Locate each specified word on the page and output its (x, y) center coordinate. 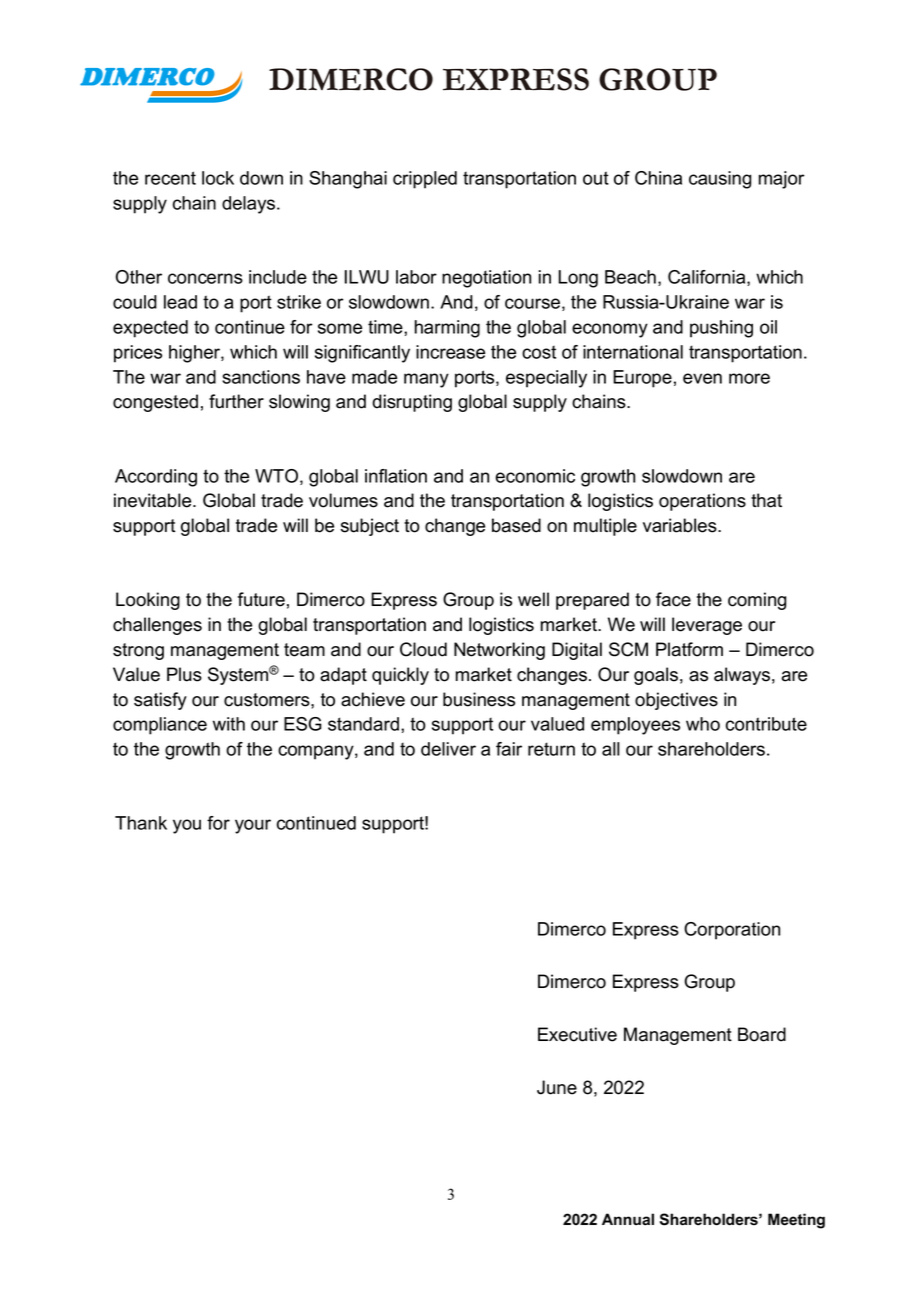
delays (250, 205)
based (516, 525)
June (557, 1087)
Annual (628, 1219)
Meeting (796, 1221)
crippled (425, 180)
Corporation (732, 931)
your (253, 826)
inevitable (154, 500)
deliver (448, 749)
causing (720, 180)
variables (681, 525)
